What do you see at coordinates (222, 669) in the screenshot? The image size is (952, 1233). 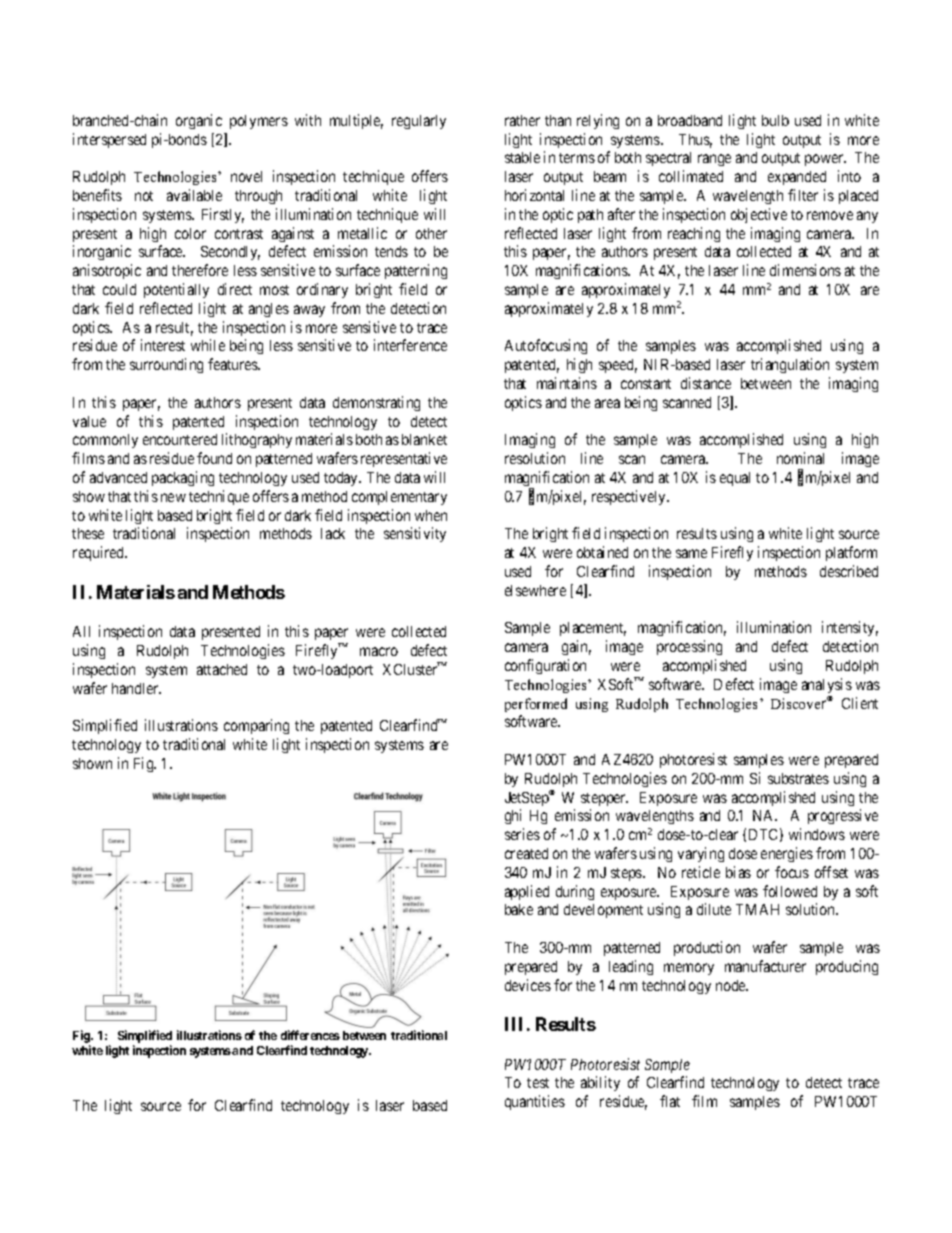 I see `attached` at bounding box center [222, 669].
